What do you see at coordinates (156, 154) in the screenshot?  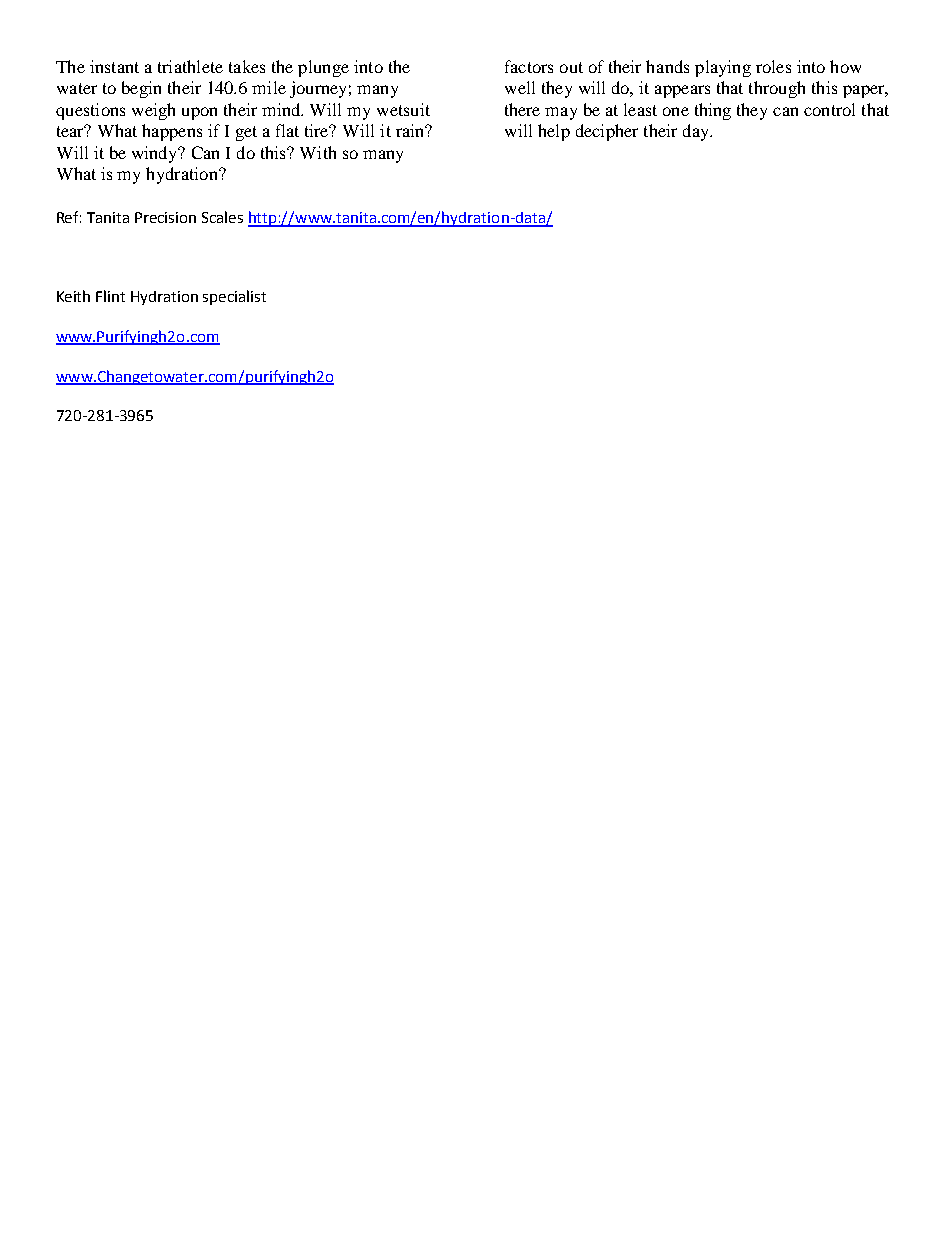 I see `windy` at bounding box center [156, 154].
